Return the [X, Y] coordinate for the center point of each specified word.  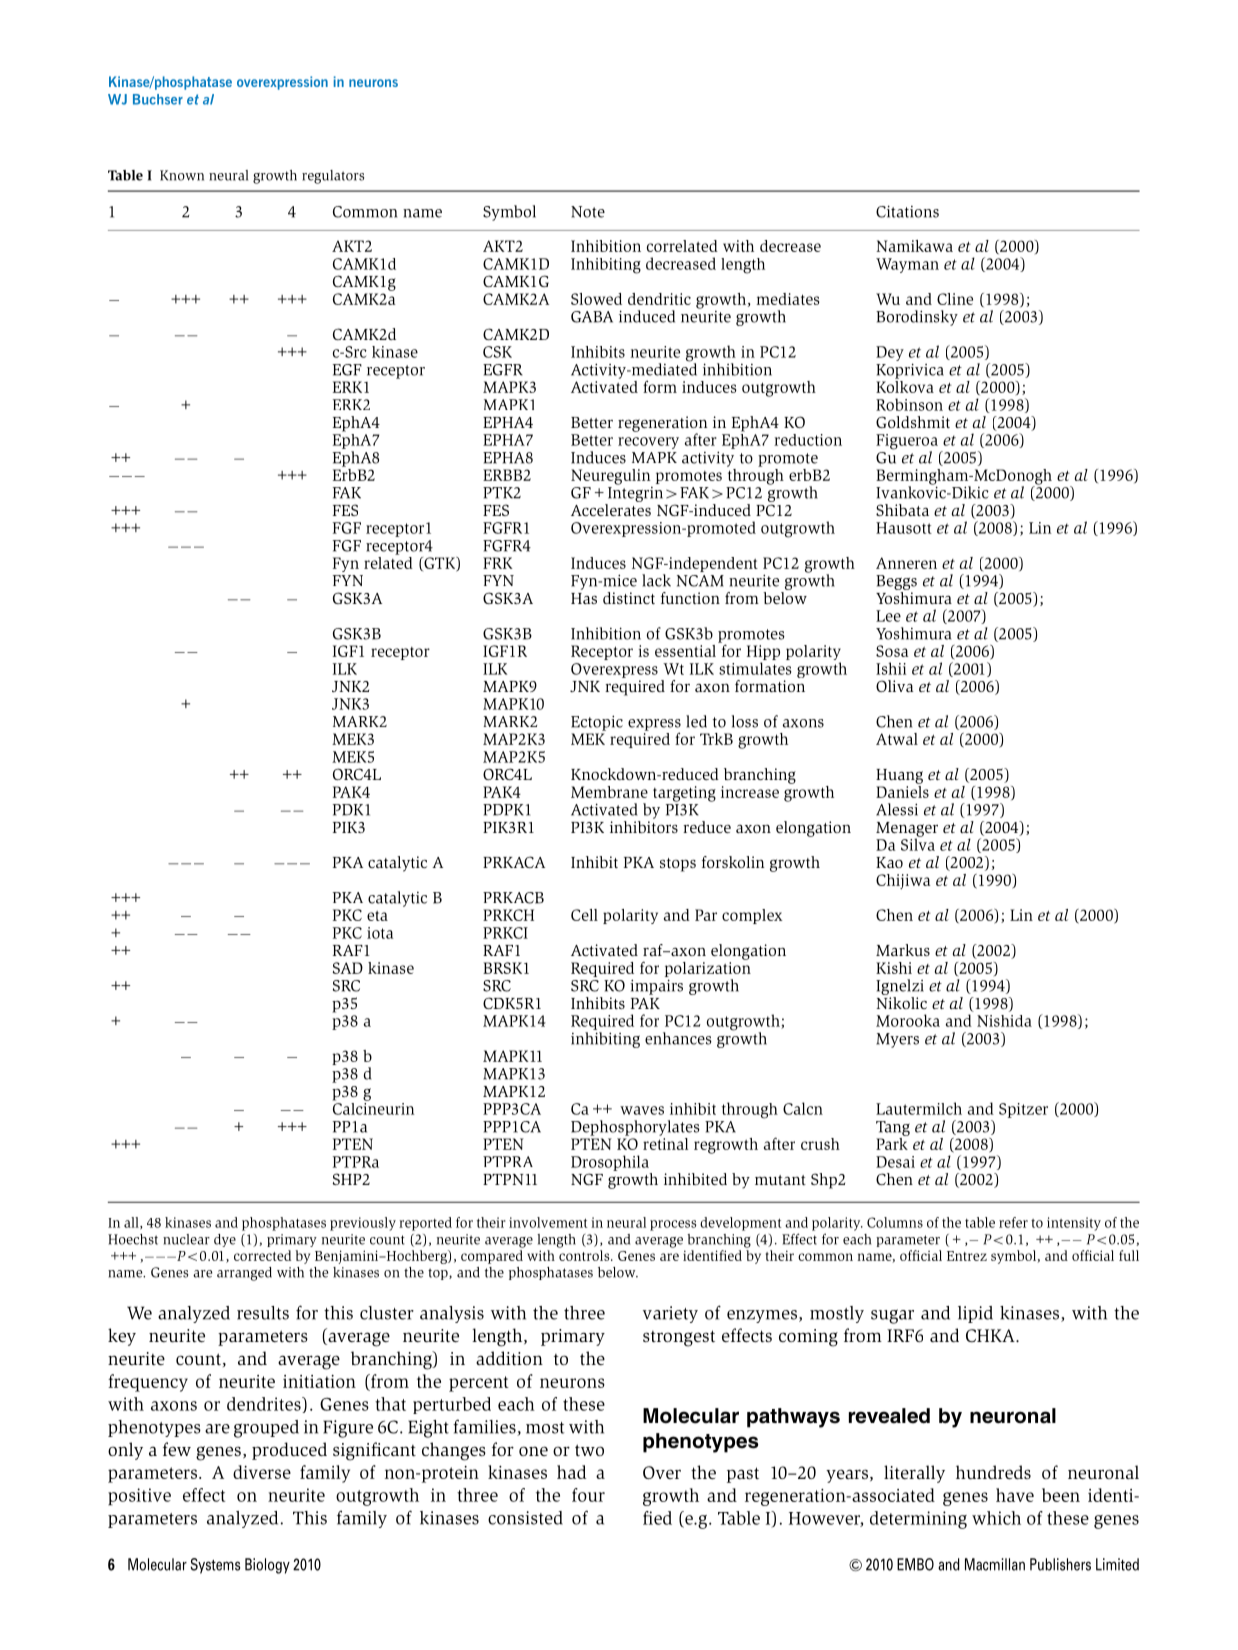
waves [642, 1110]
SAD [348, 968]
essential [685, 651]
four [588, 1495]
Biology [267, 1566]
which [996, 1518]
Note [588, 212]
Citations [907, 211]
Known [182, 175]
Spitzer [1023, 1110]
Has [584, 598]
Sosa [892, 651]
